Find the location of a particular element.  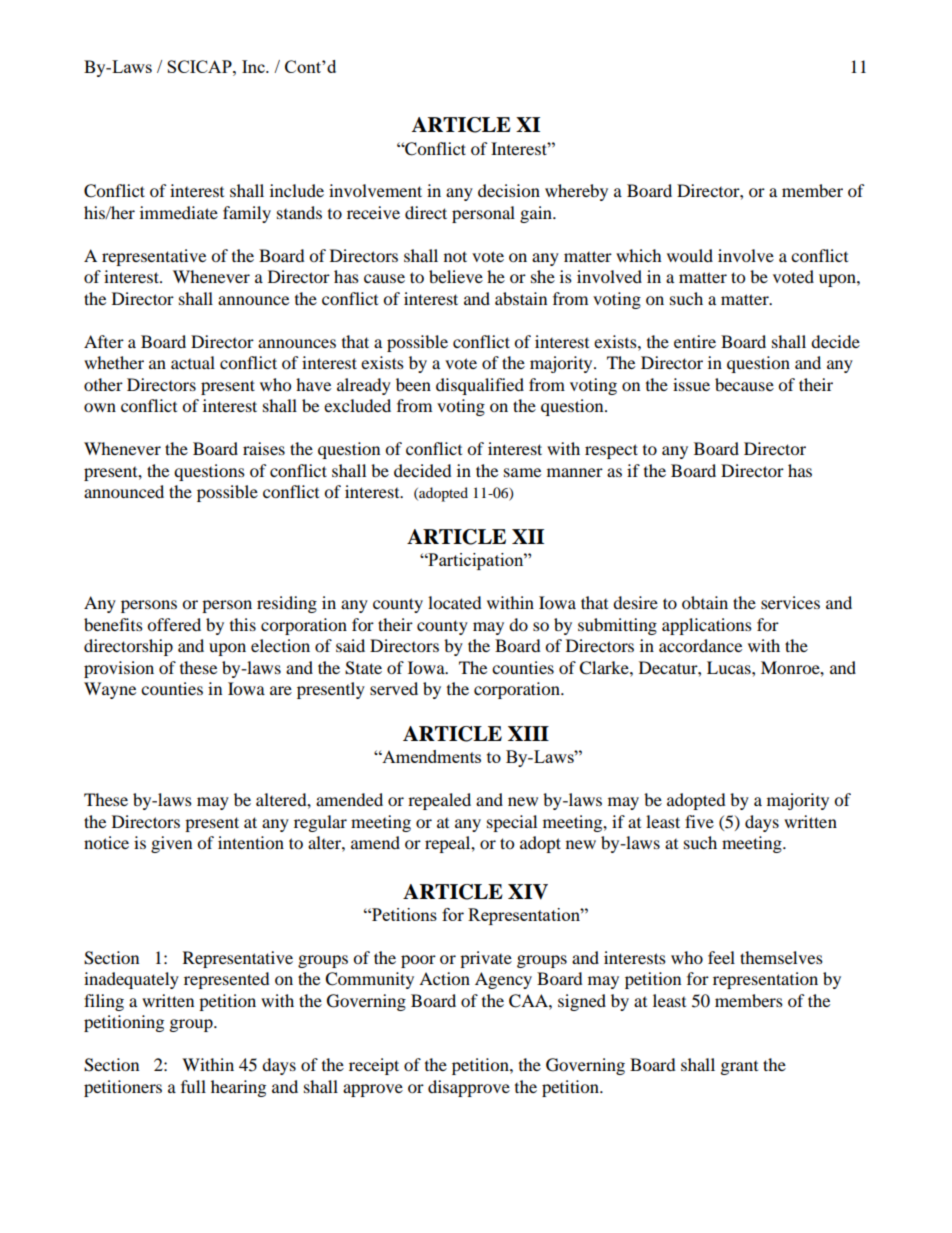

accordance is located at coordinates (700, 645).
